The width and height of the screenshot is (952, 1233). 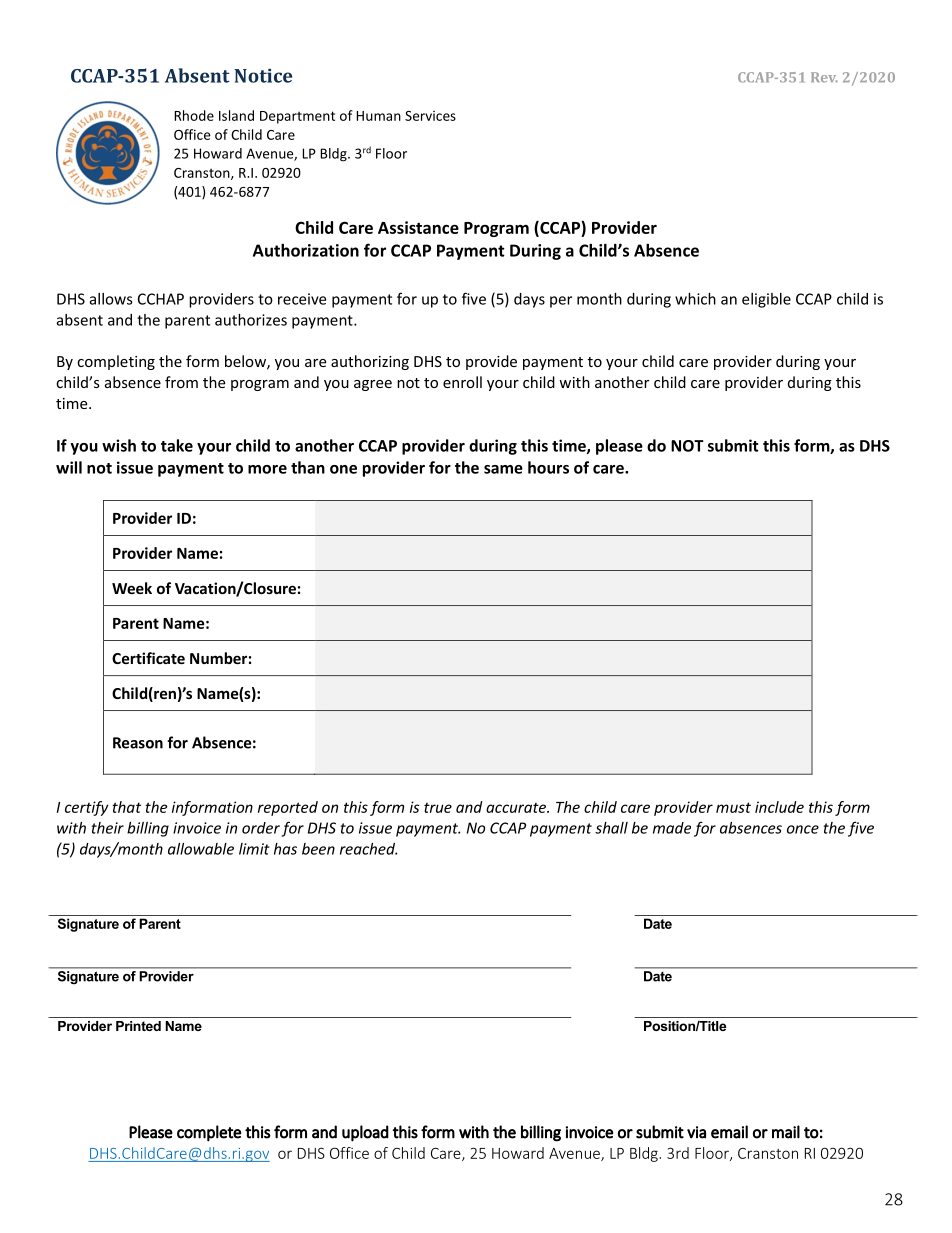 I want to click on hours, so click(x=548, y=467).
